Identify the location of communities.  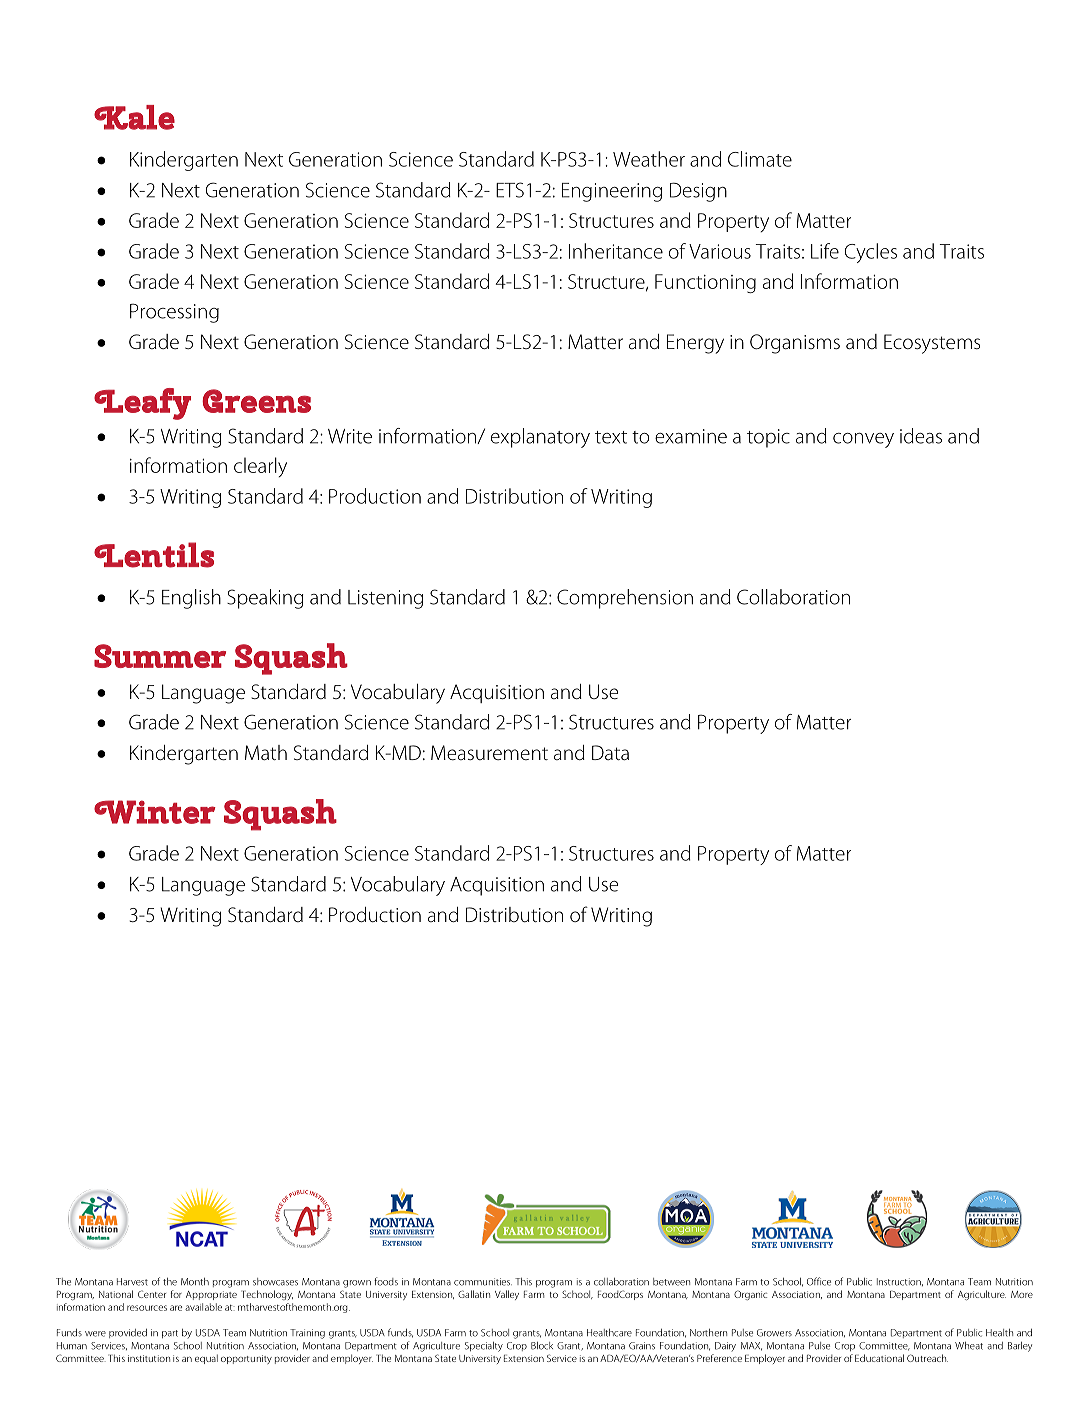
(483, 1282).
